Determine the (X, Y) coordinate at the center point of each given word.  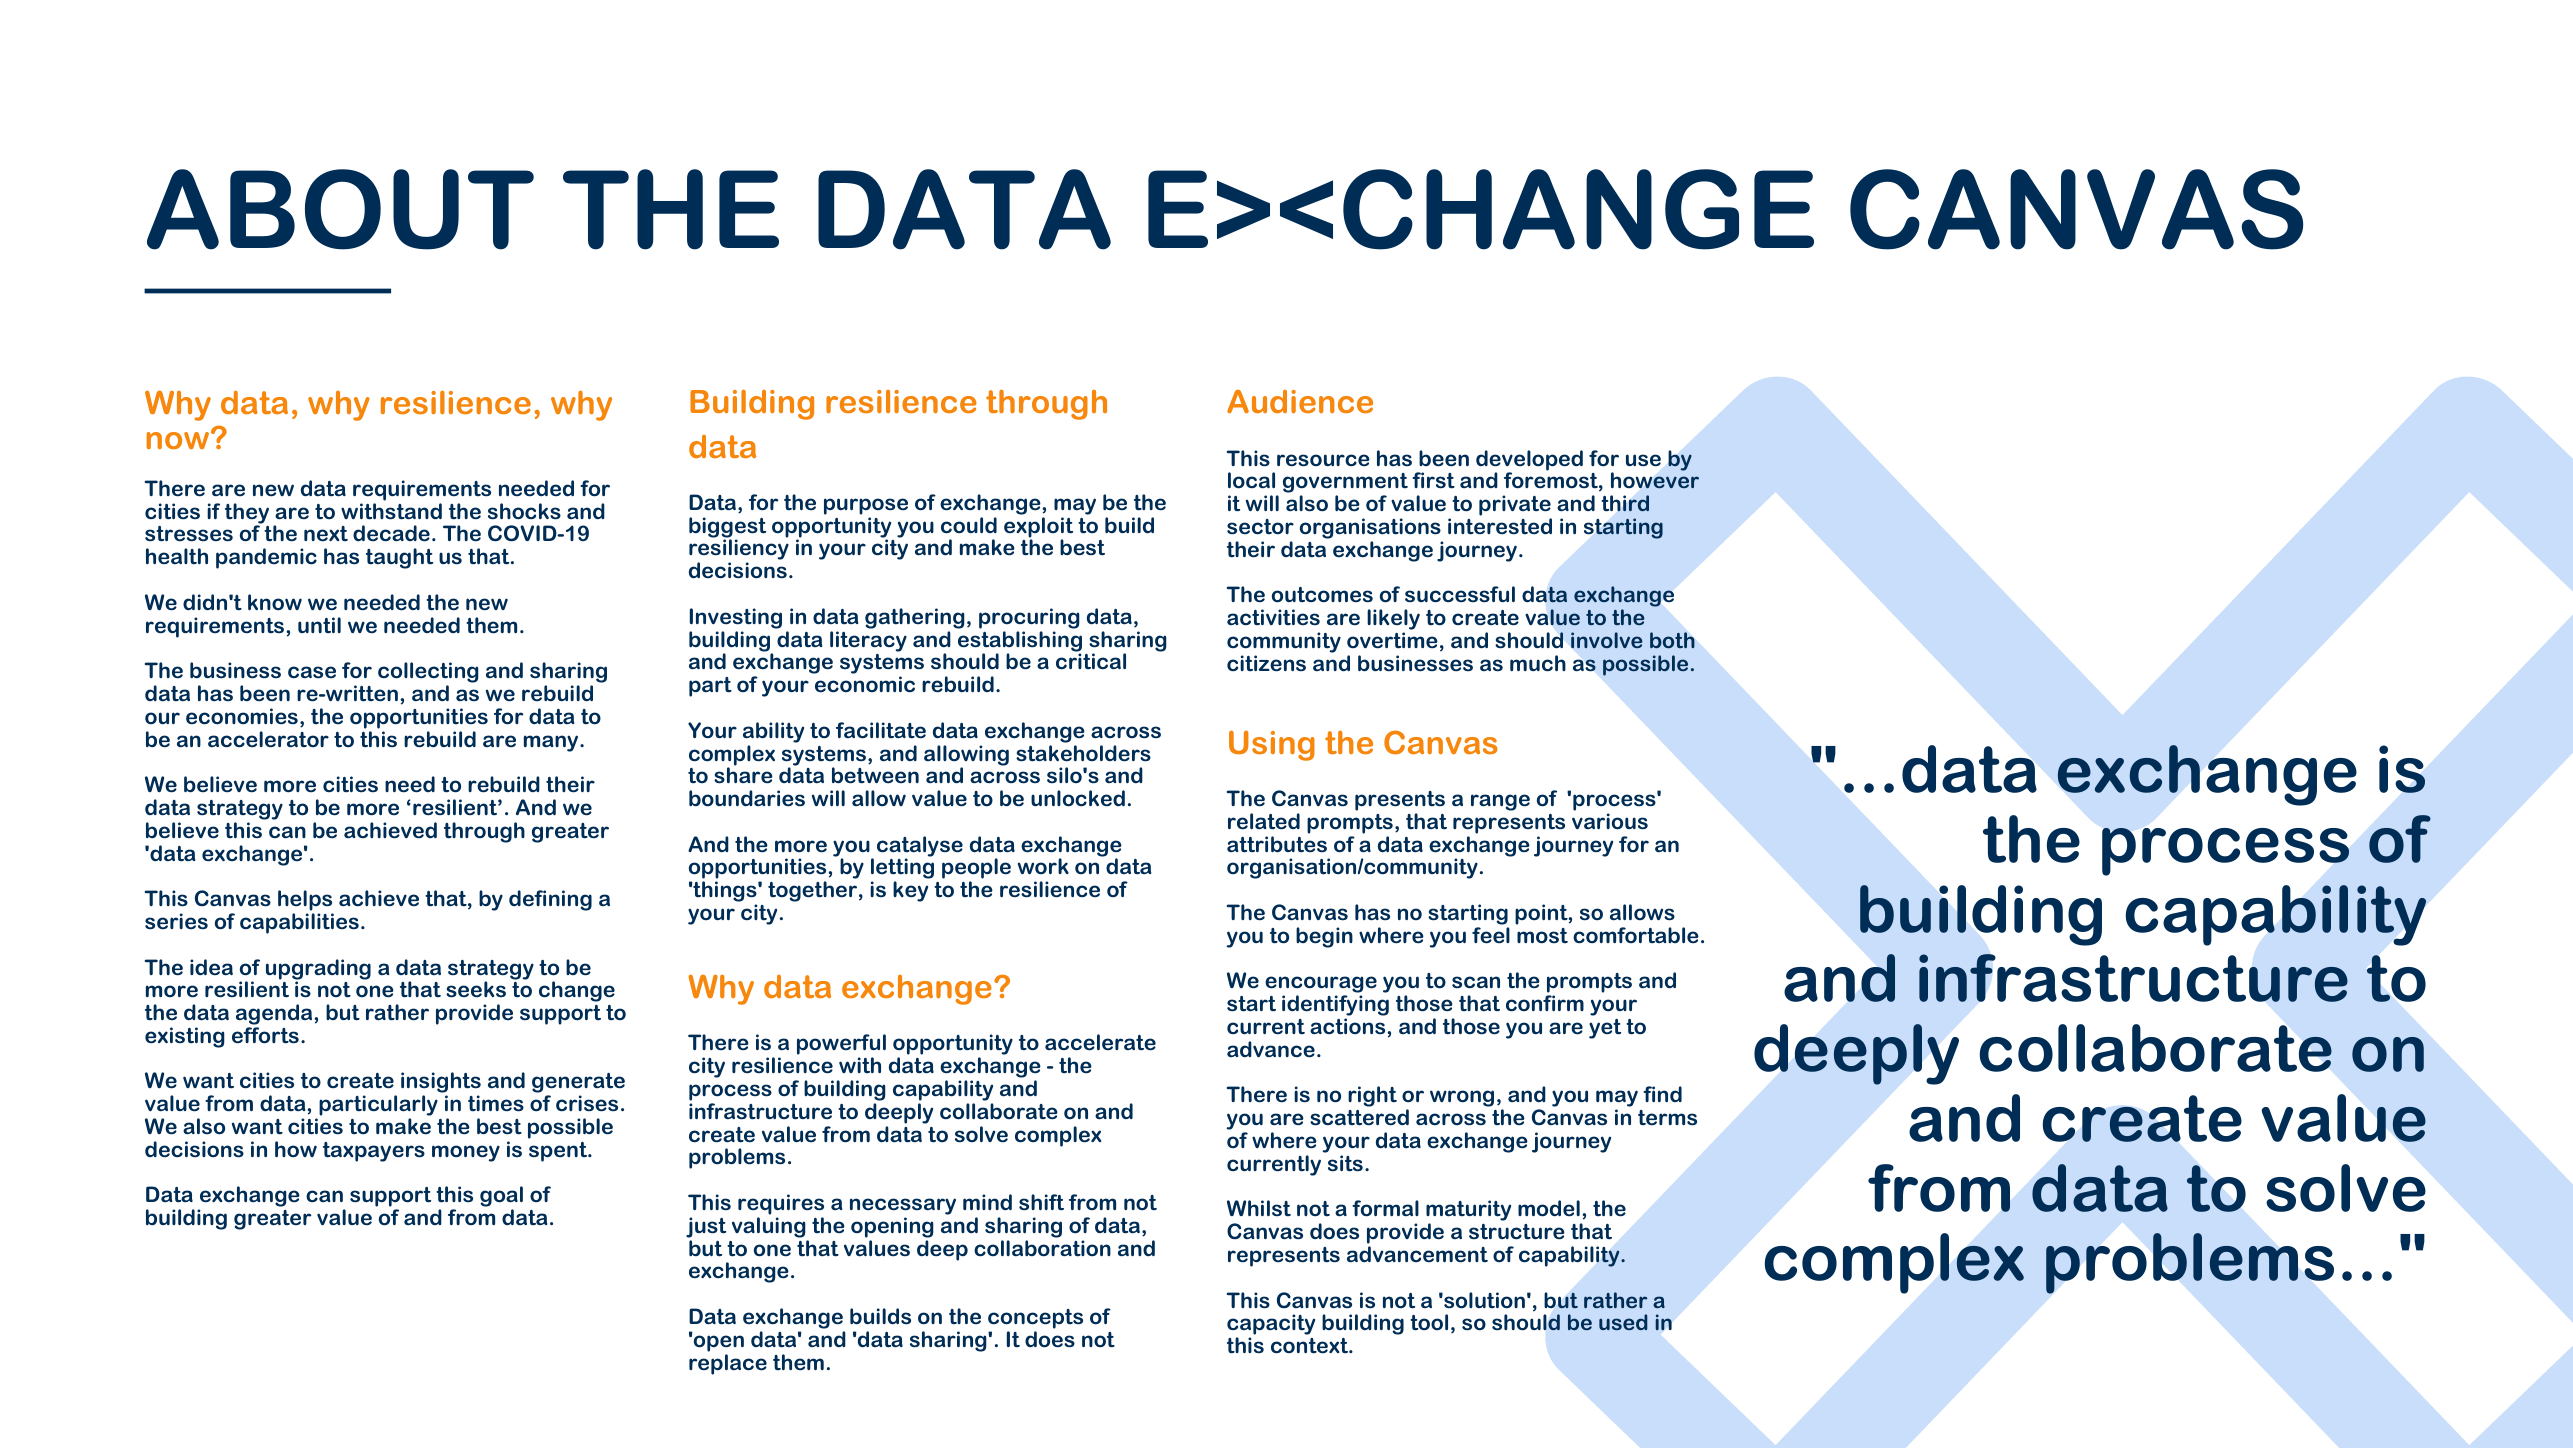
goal (501, 1198)
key (910, 891)
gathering (915, 618)
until (319, 625)
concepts (1035, 1319)
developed (1529, 461)
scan (1476, 982)
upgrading (318, 970)
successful (1460, 594)
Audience (1300, 401)
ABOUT (340, 209)
